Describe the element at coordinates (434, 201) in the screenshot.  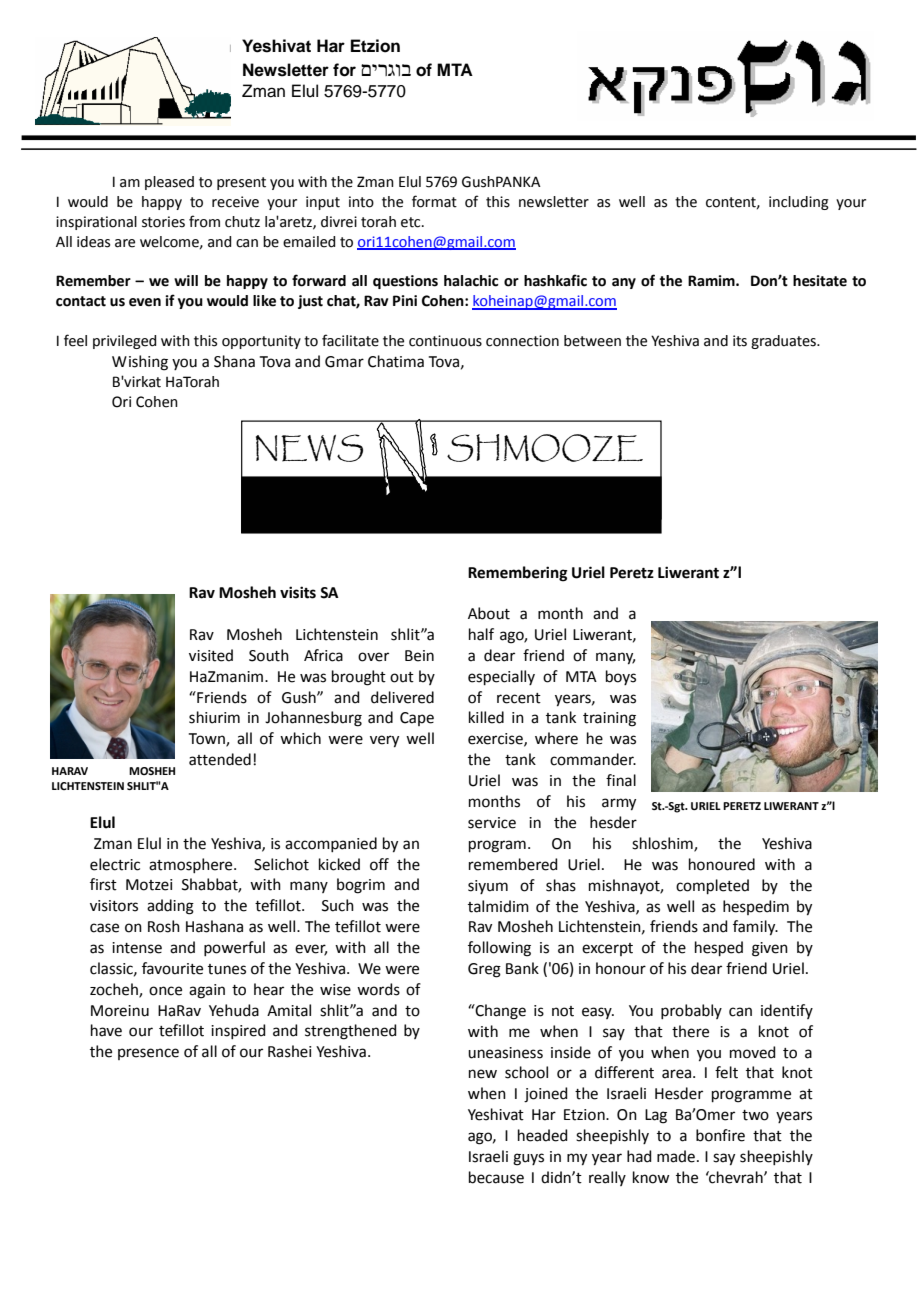
I see `format` at that location.
